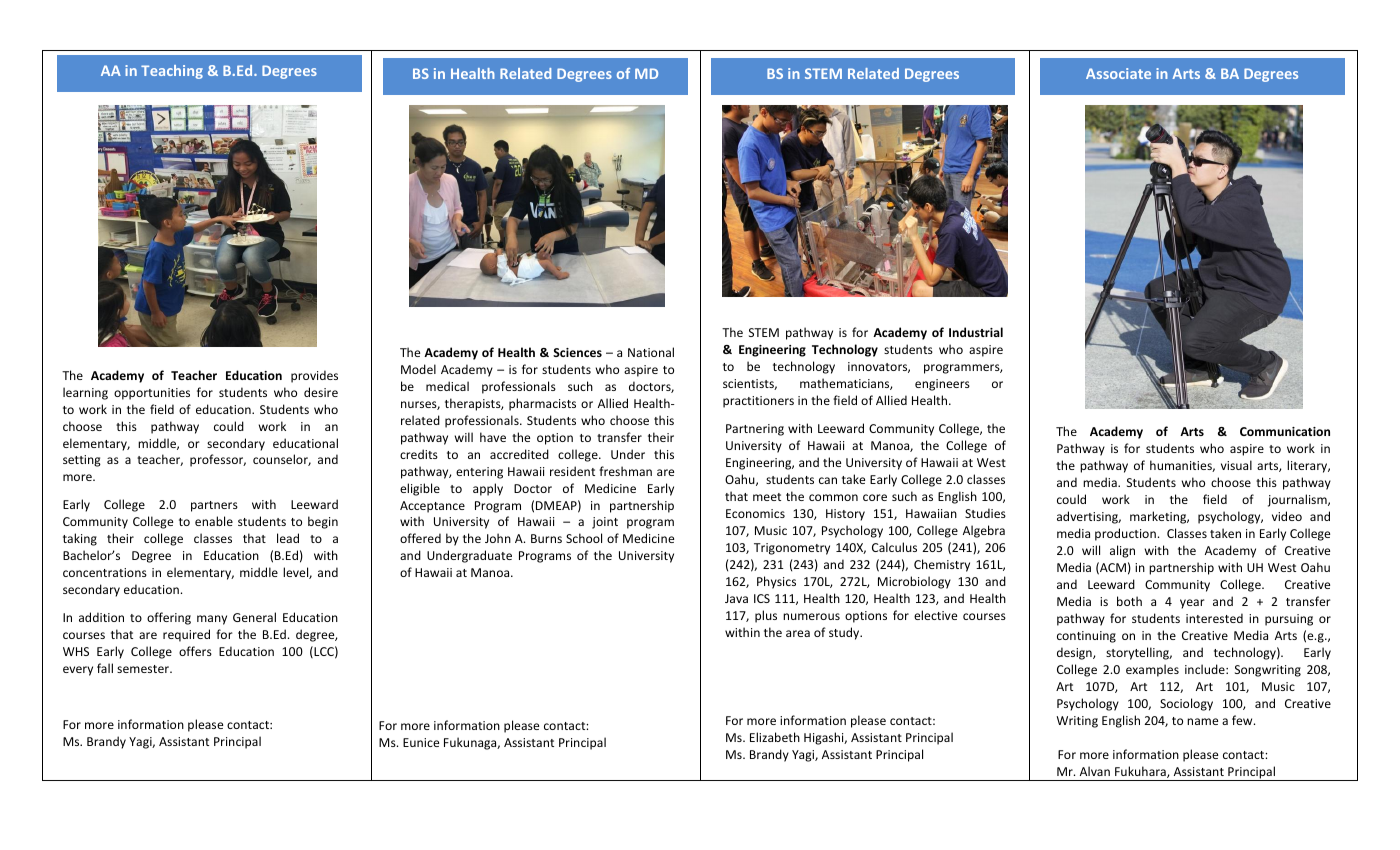  What do you see at coordinates (976, 332) in the screenshot?
I see `Industrial` at bounding box center [976, 332].
